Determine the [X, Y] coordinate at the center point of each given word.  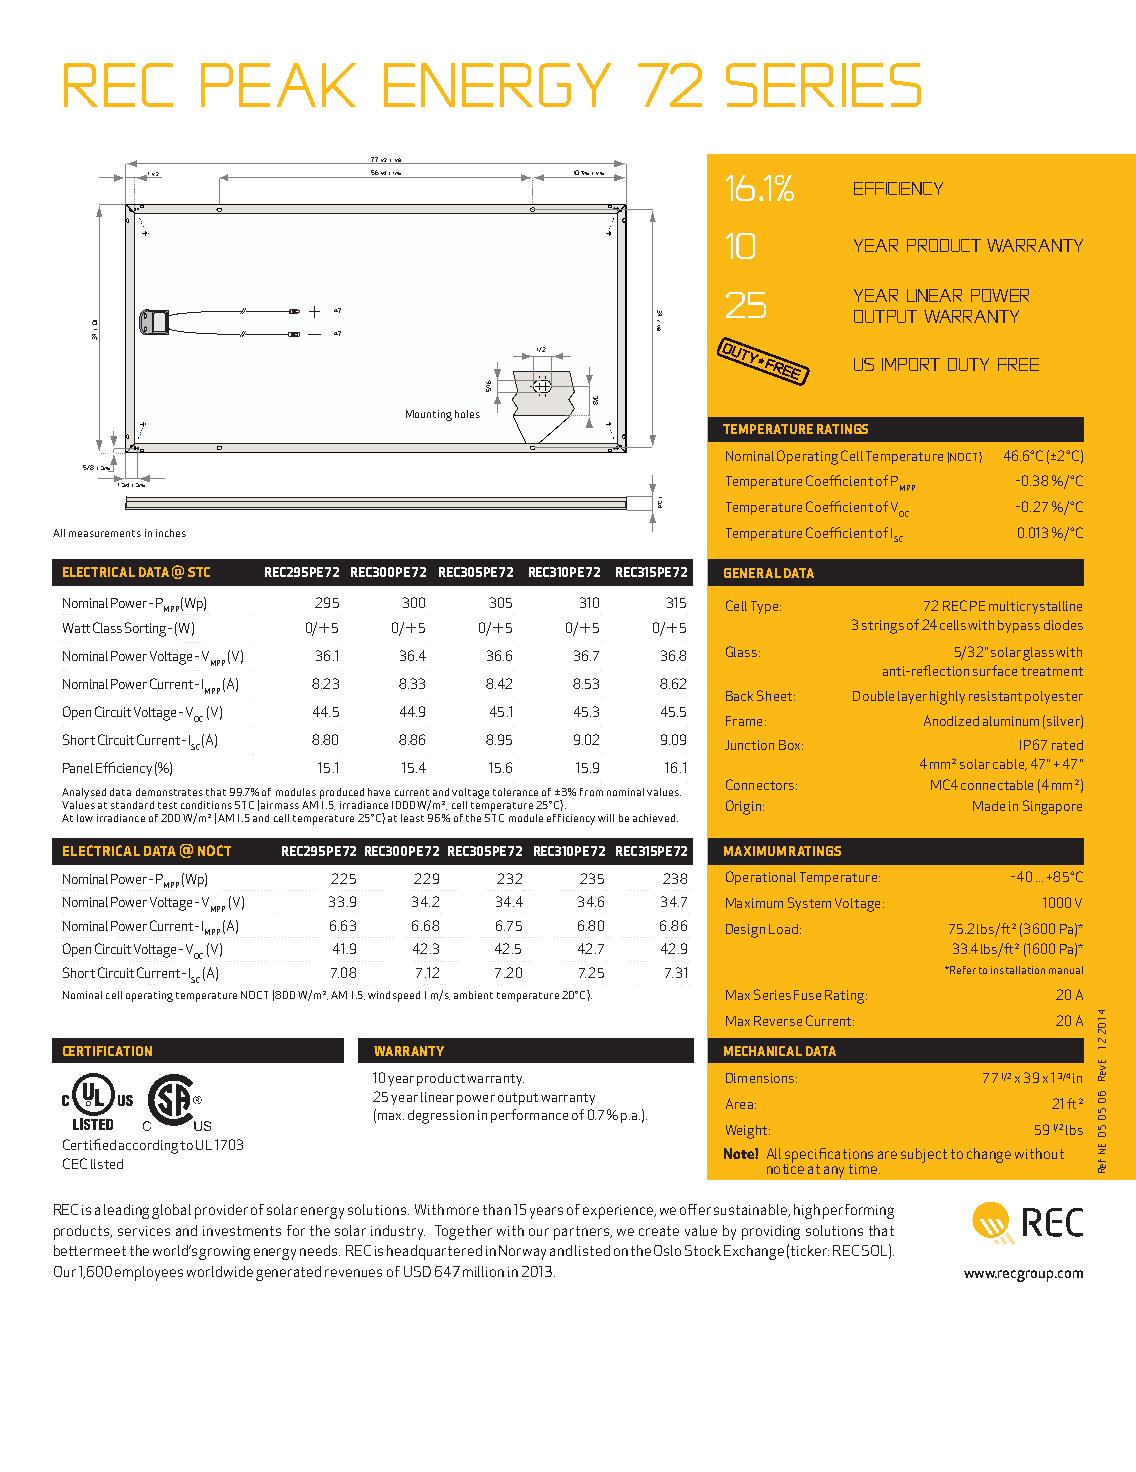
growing [224, 1253]
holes [467, 414]
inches [171, 533]
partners [583, 1233]
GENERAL [752, 573]
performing [858, 1211]
